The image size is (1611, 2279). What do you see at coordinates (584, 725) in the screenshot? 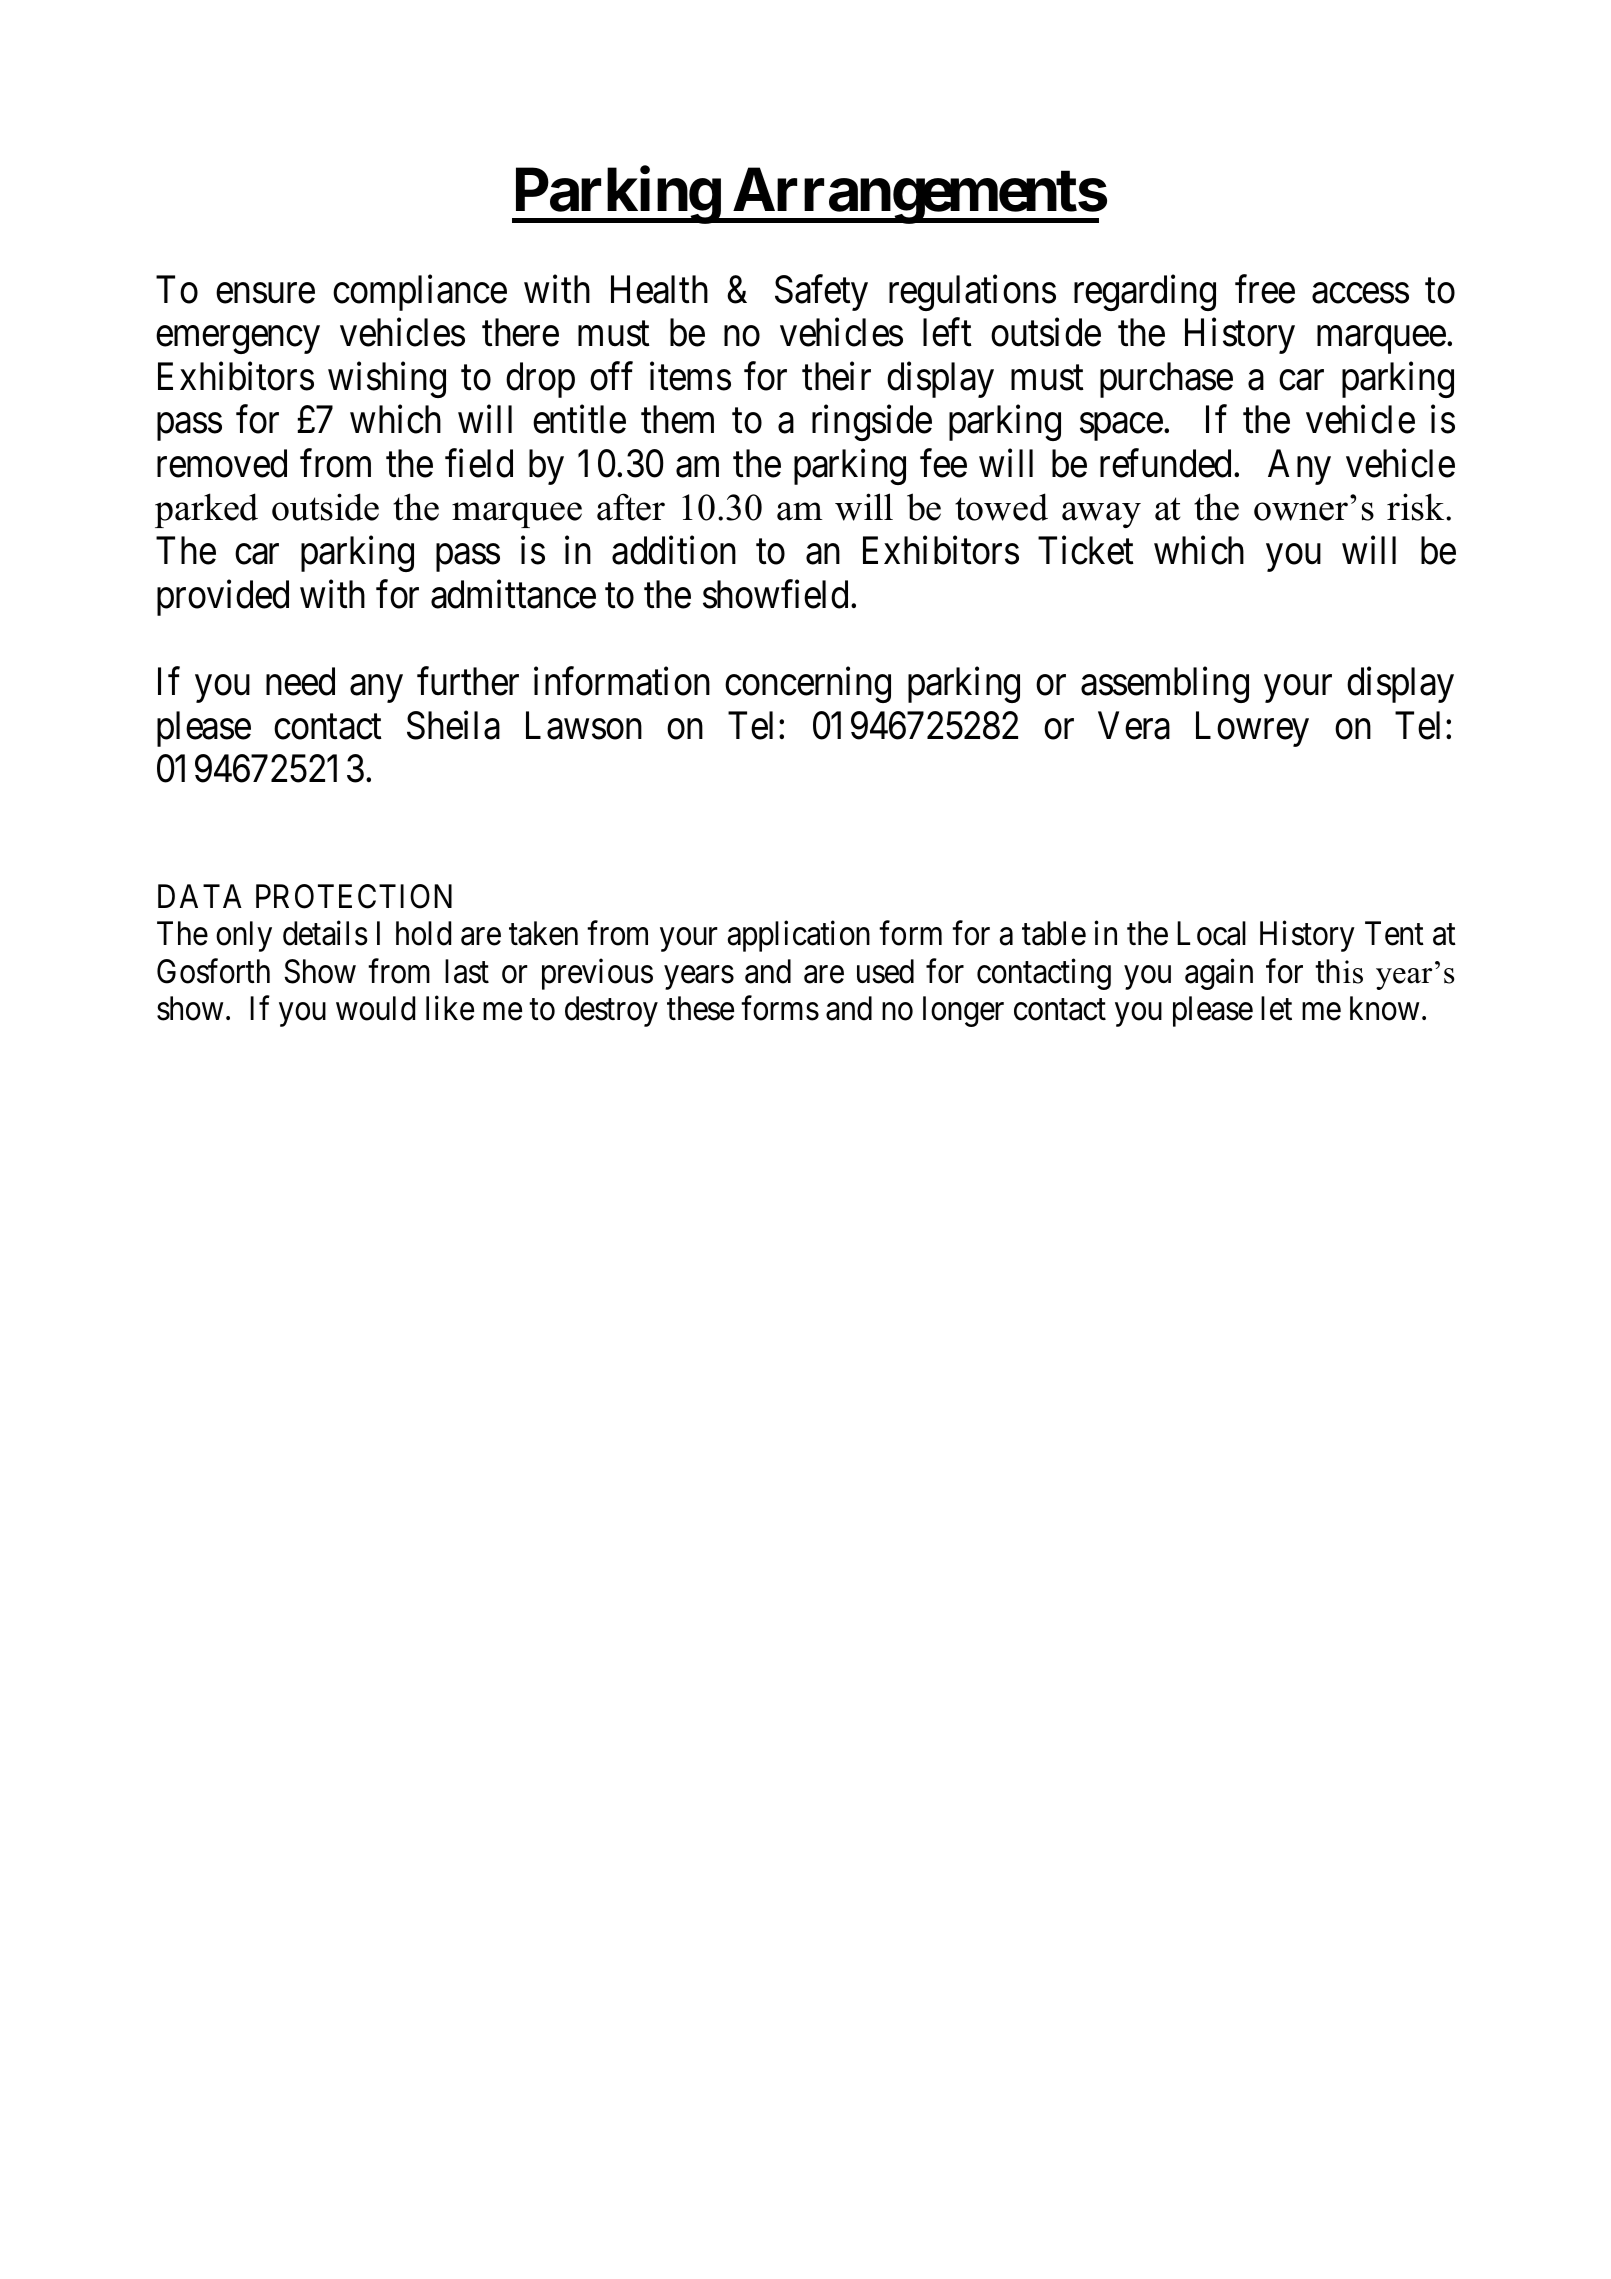
I see `Lawson` at bounding box center [584, 725].
